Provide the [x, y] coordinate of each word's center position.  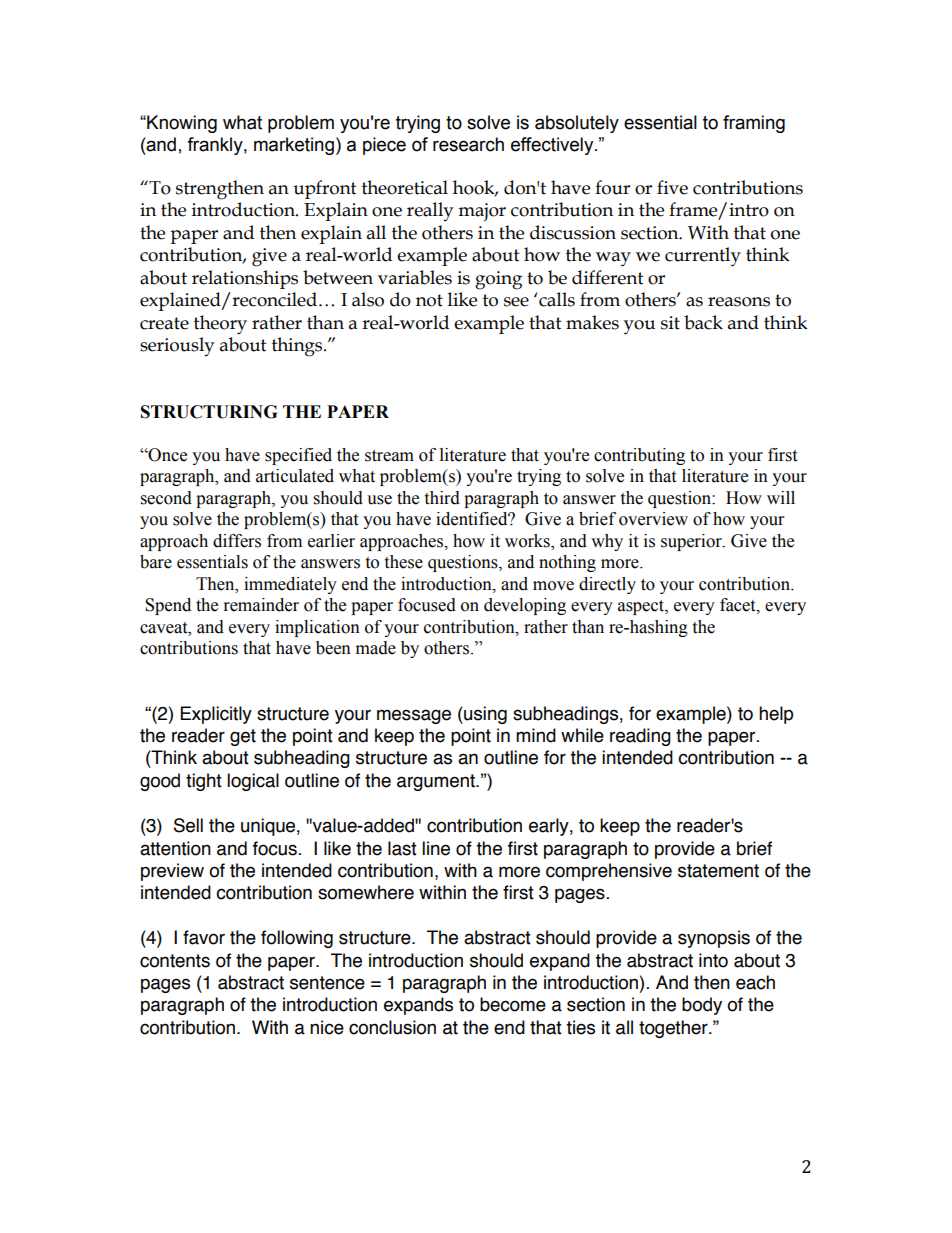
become [513, 1004]
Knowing [181, 124]
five [672, 187]
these [403, 562]
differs [237, 541]
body [702, 1006]
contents [175, 961]
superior [692, 542]
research [468, 144]
